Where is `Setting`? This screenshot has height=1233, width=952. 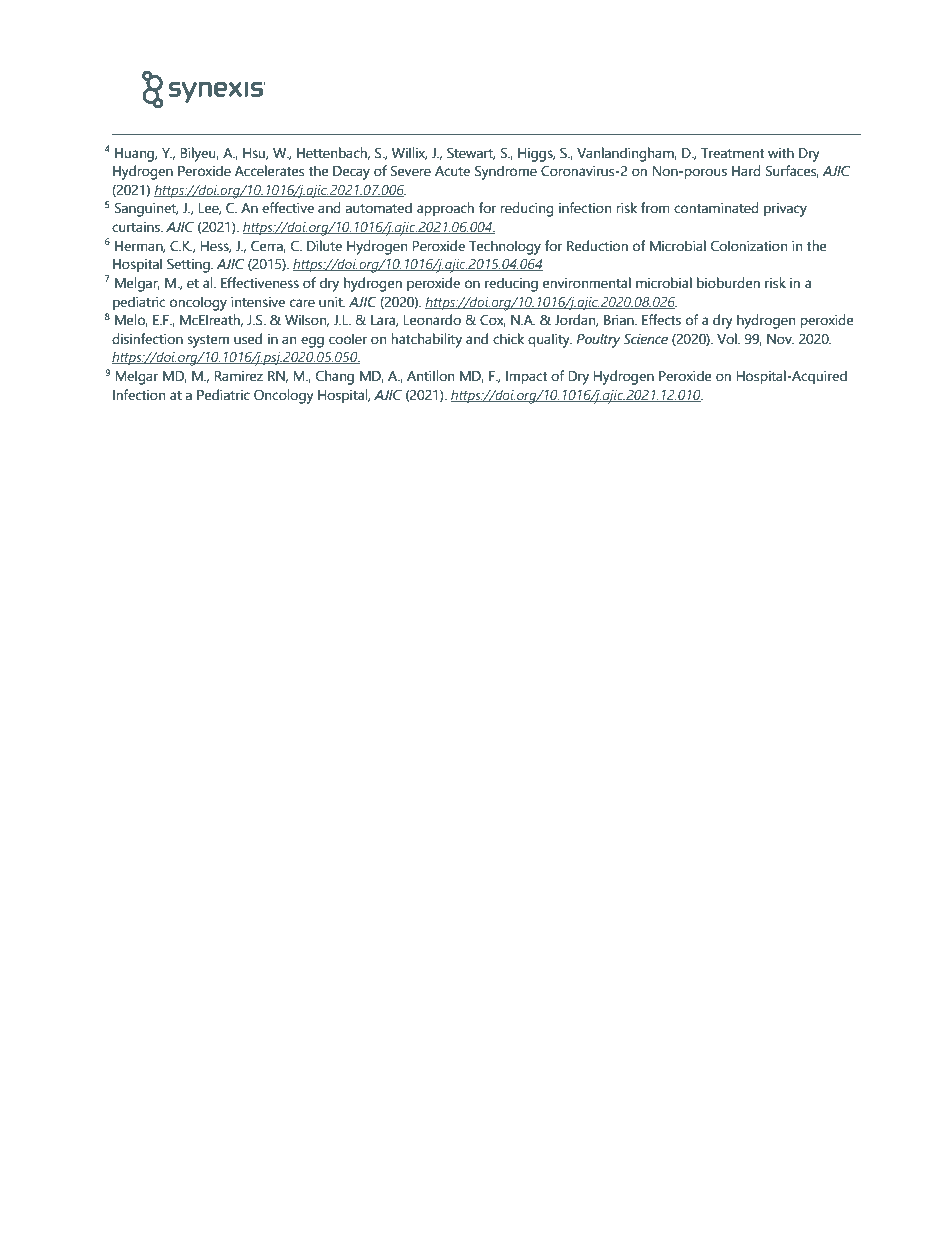 Setting is located at coordinates (189, 265).
